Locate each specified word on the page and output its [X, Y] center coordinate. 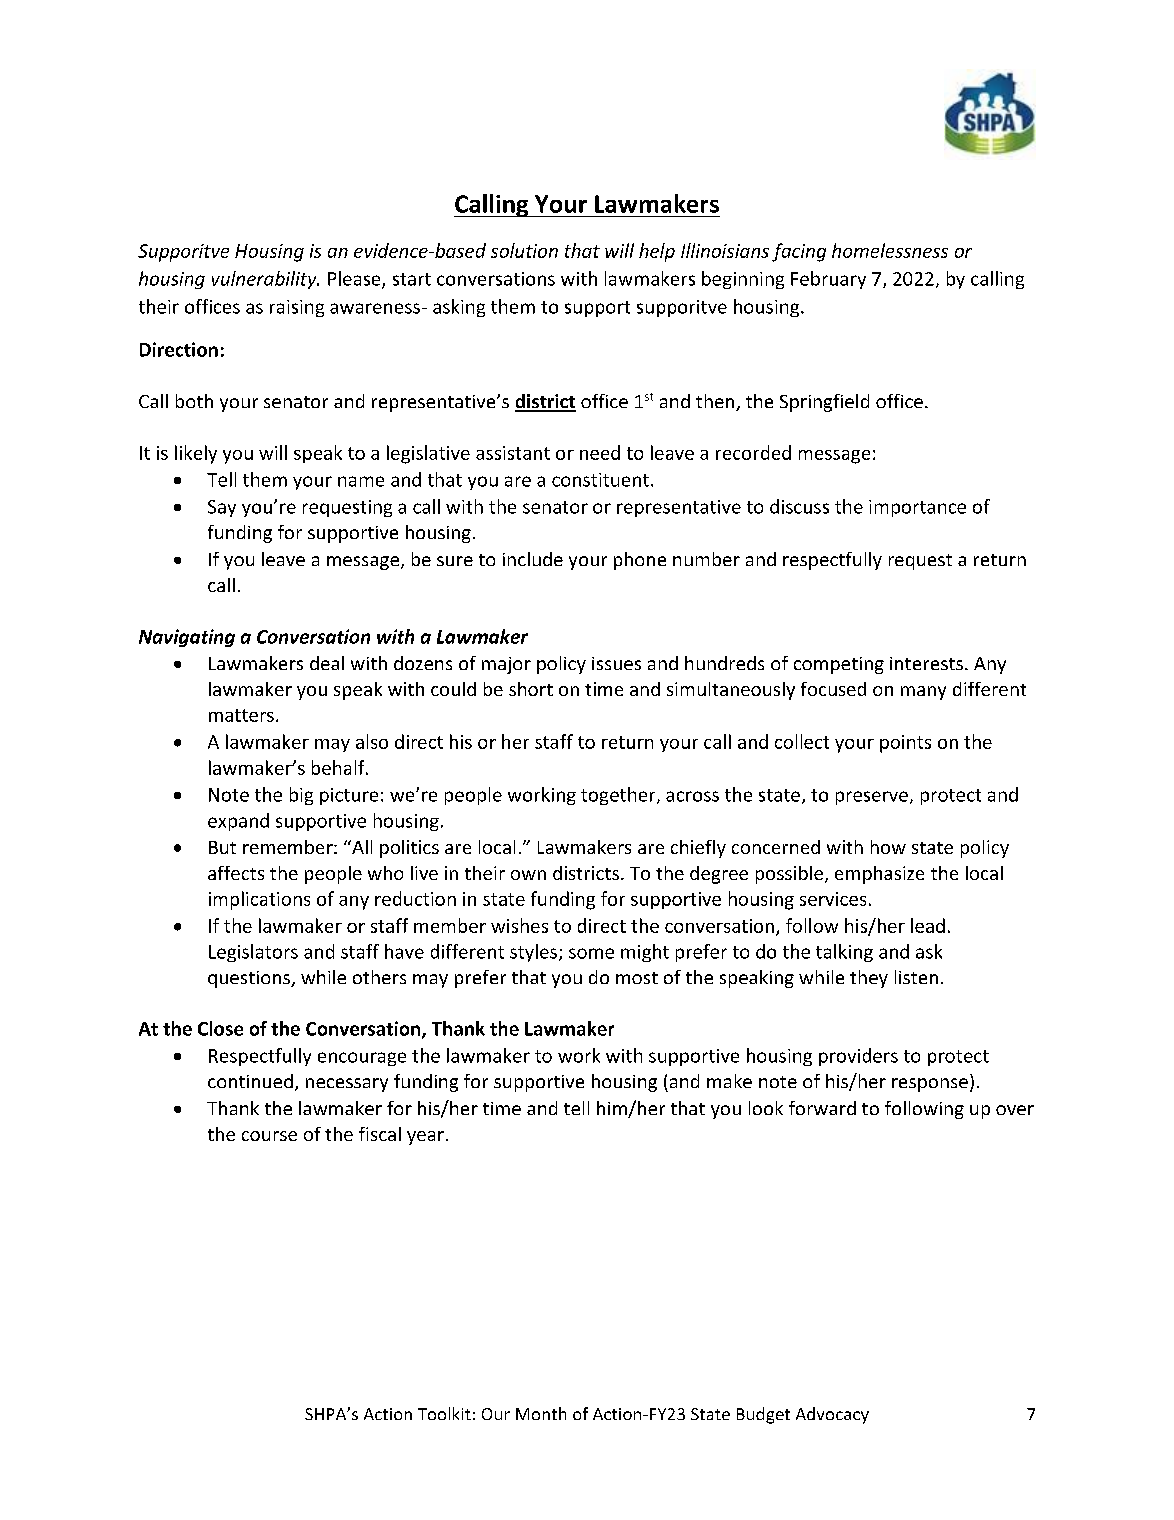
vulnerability [265, 280]
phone [640, 561]
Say [222, 508]
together [619, 796]
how [888, 847]
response [930, 1085]
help [657, 252]
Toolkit [444, 1413]
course [269, 1136]
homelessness [890, 250]
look [766, 1108]
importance [917, 508]
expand [238, 822]
